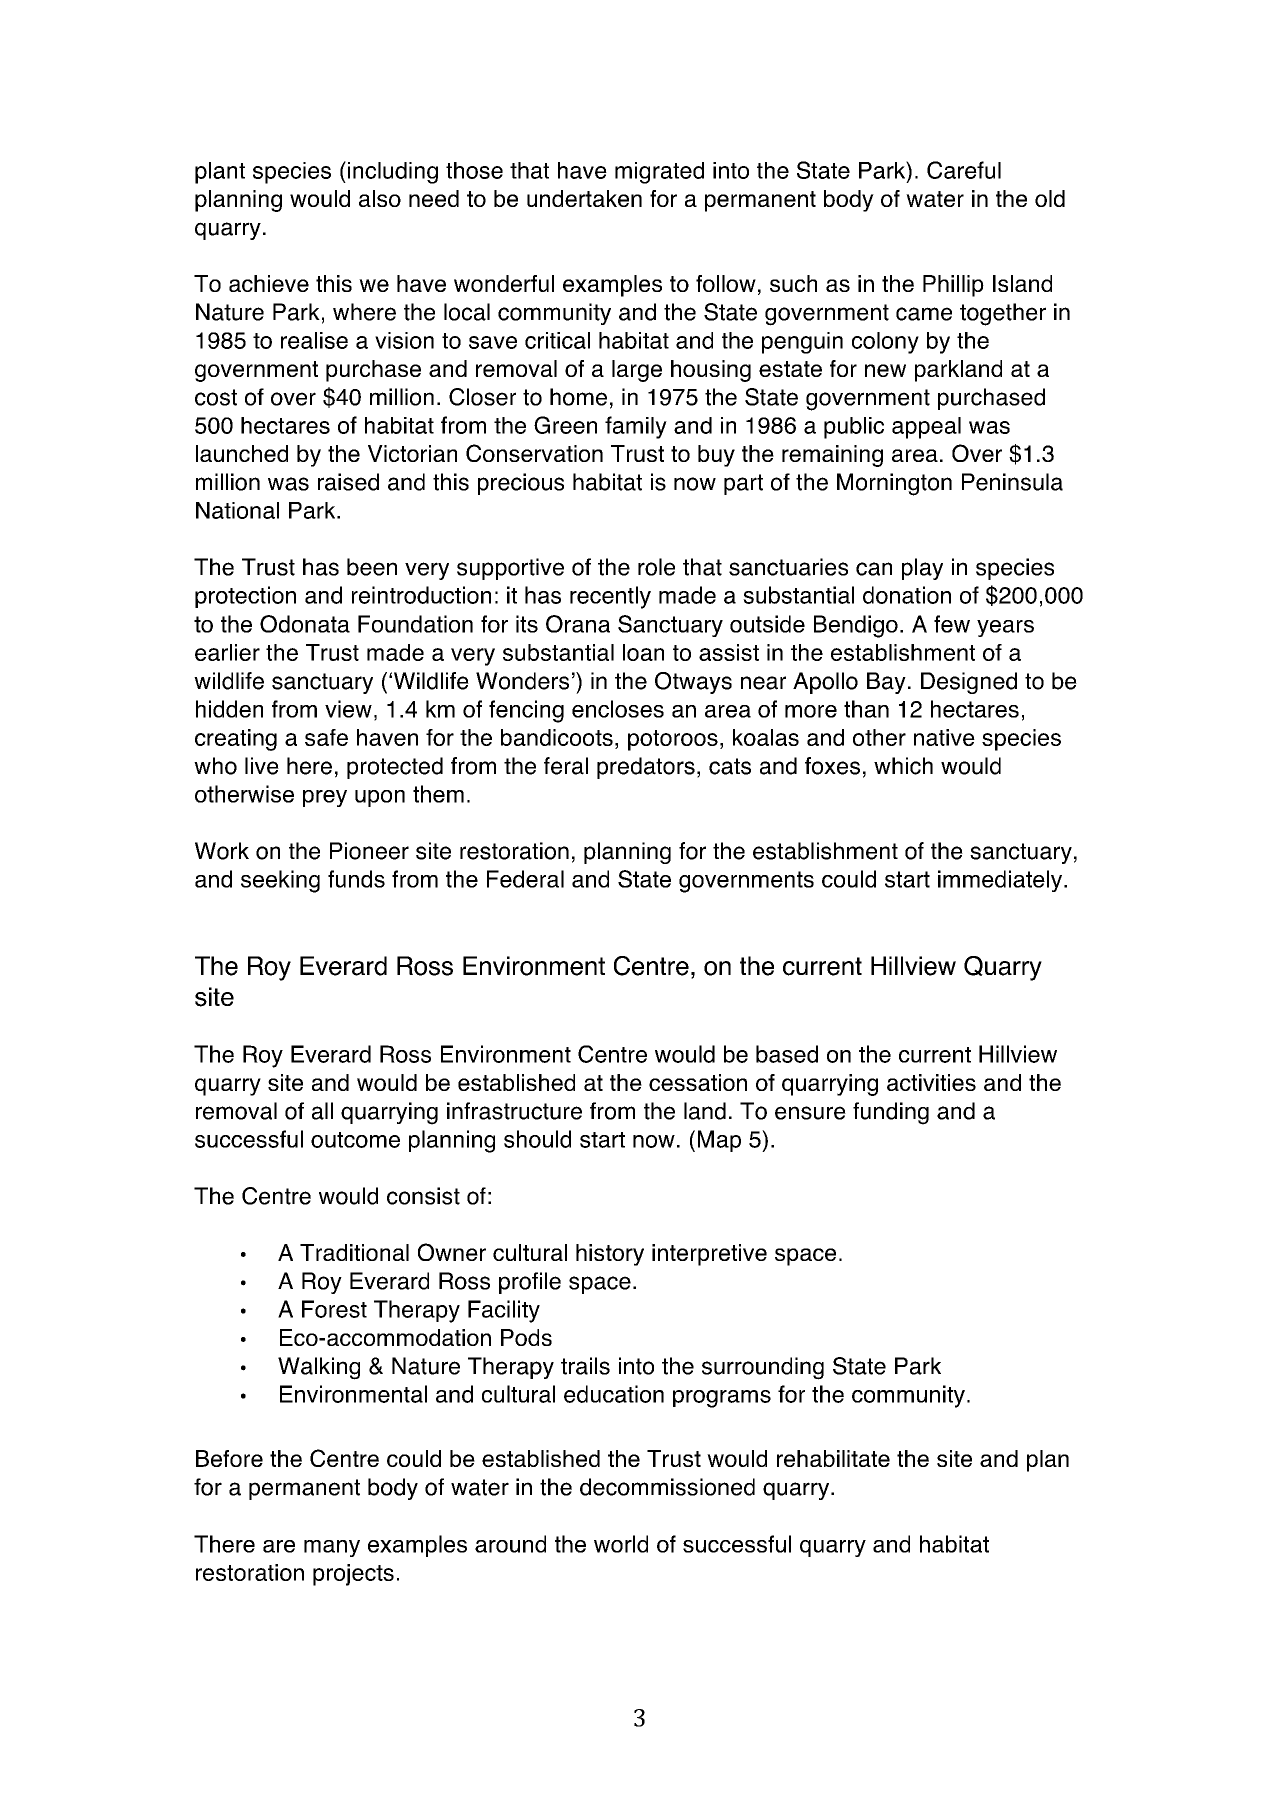 The width and height of the screenshot is (1277, 1807). I want to click on undertaken, so click(584, 198).
